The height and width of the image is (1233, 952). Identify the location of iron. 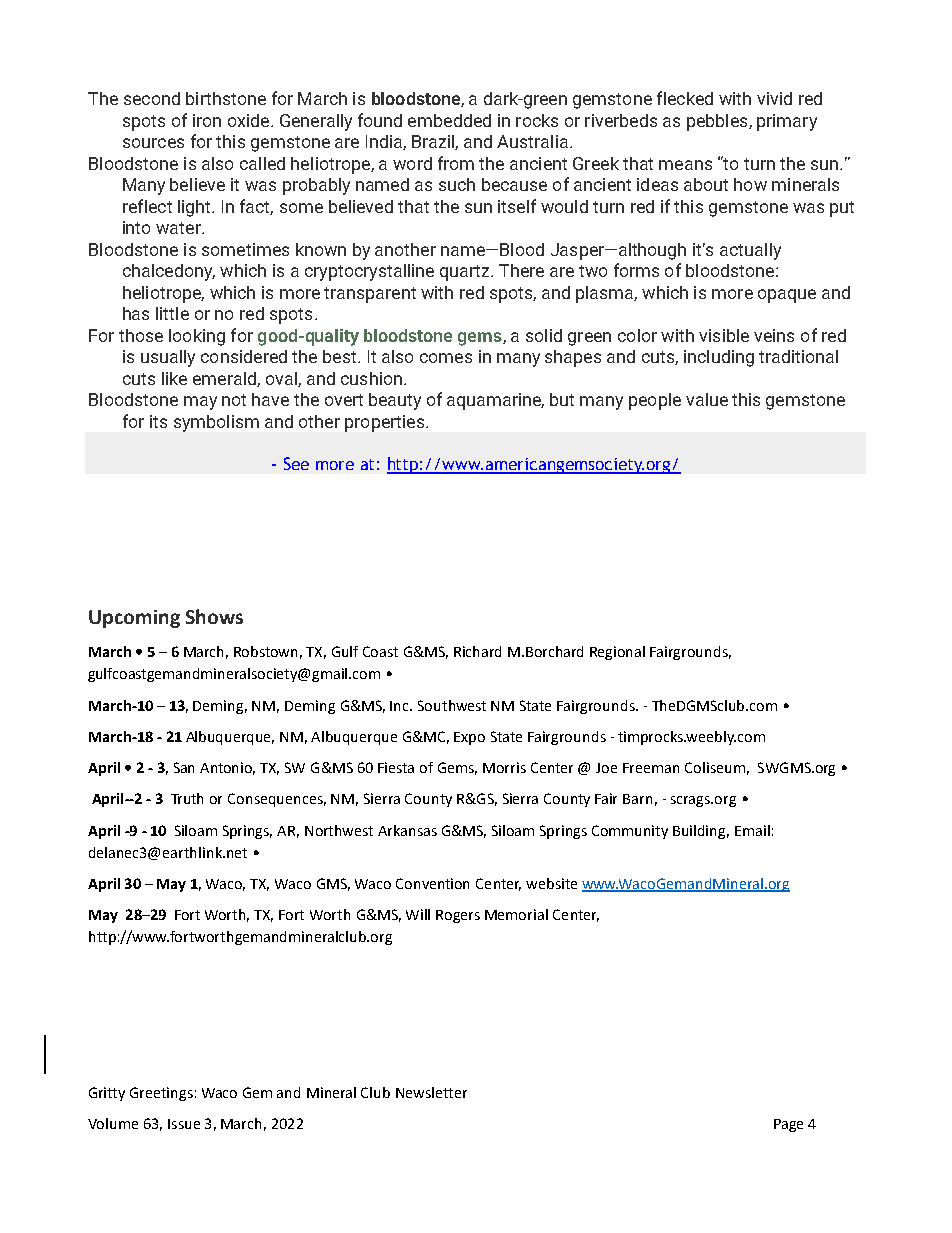
(207, 120).
